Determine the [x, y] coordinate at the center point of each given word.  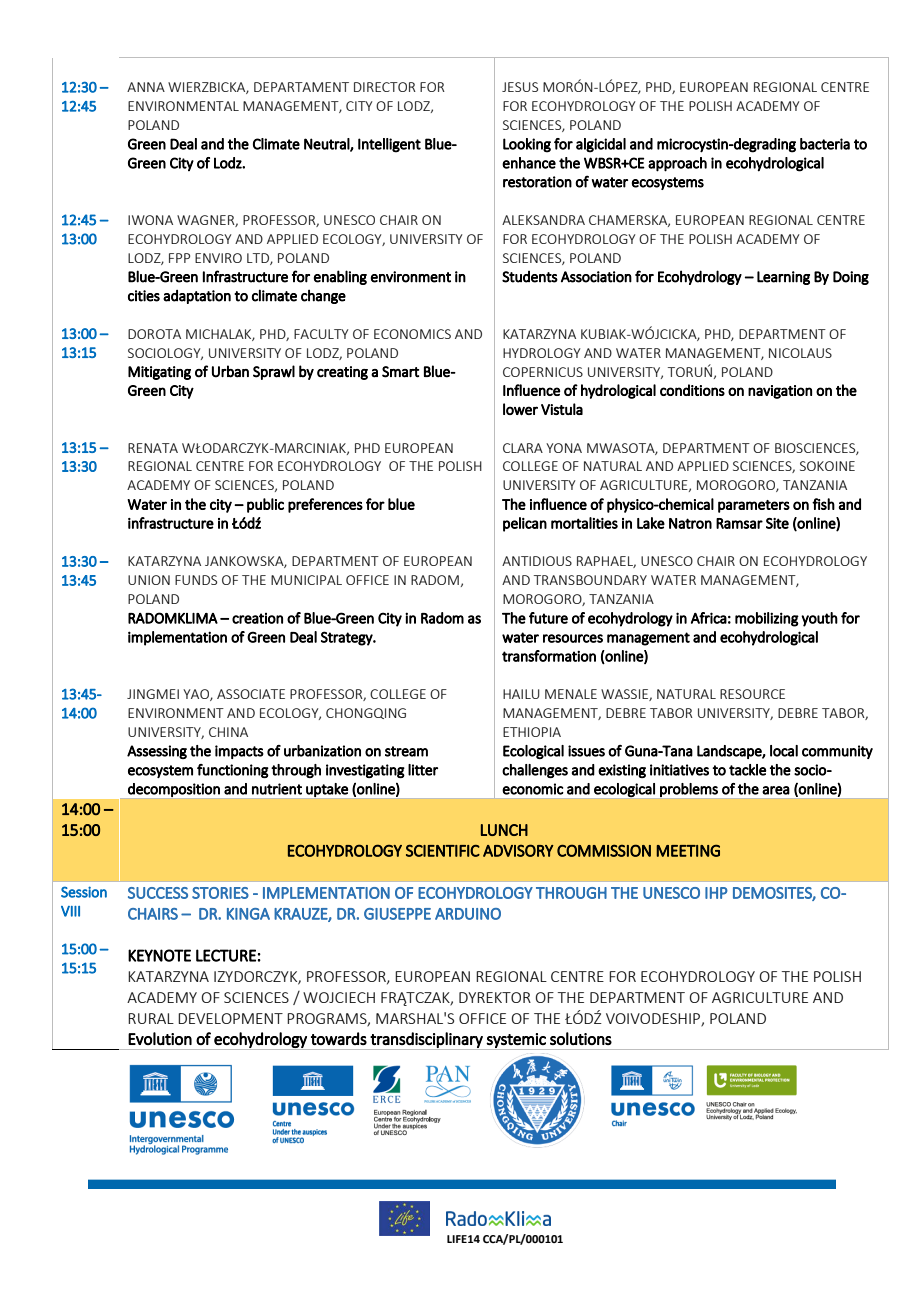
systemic [516, 1041]
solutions [581, 1038]
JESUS [520, 87]
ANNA [146, 87]
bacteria [825, 144]
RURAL [151, 1018]
